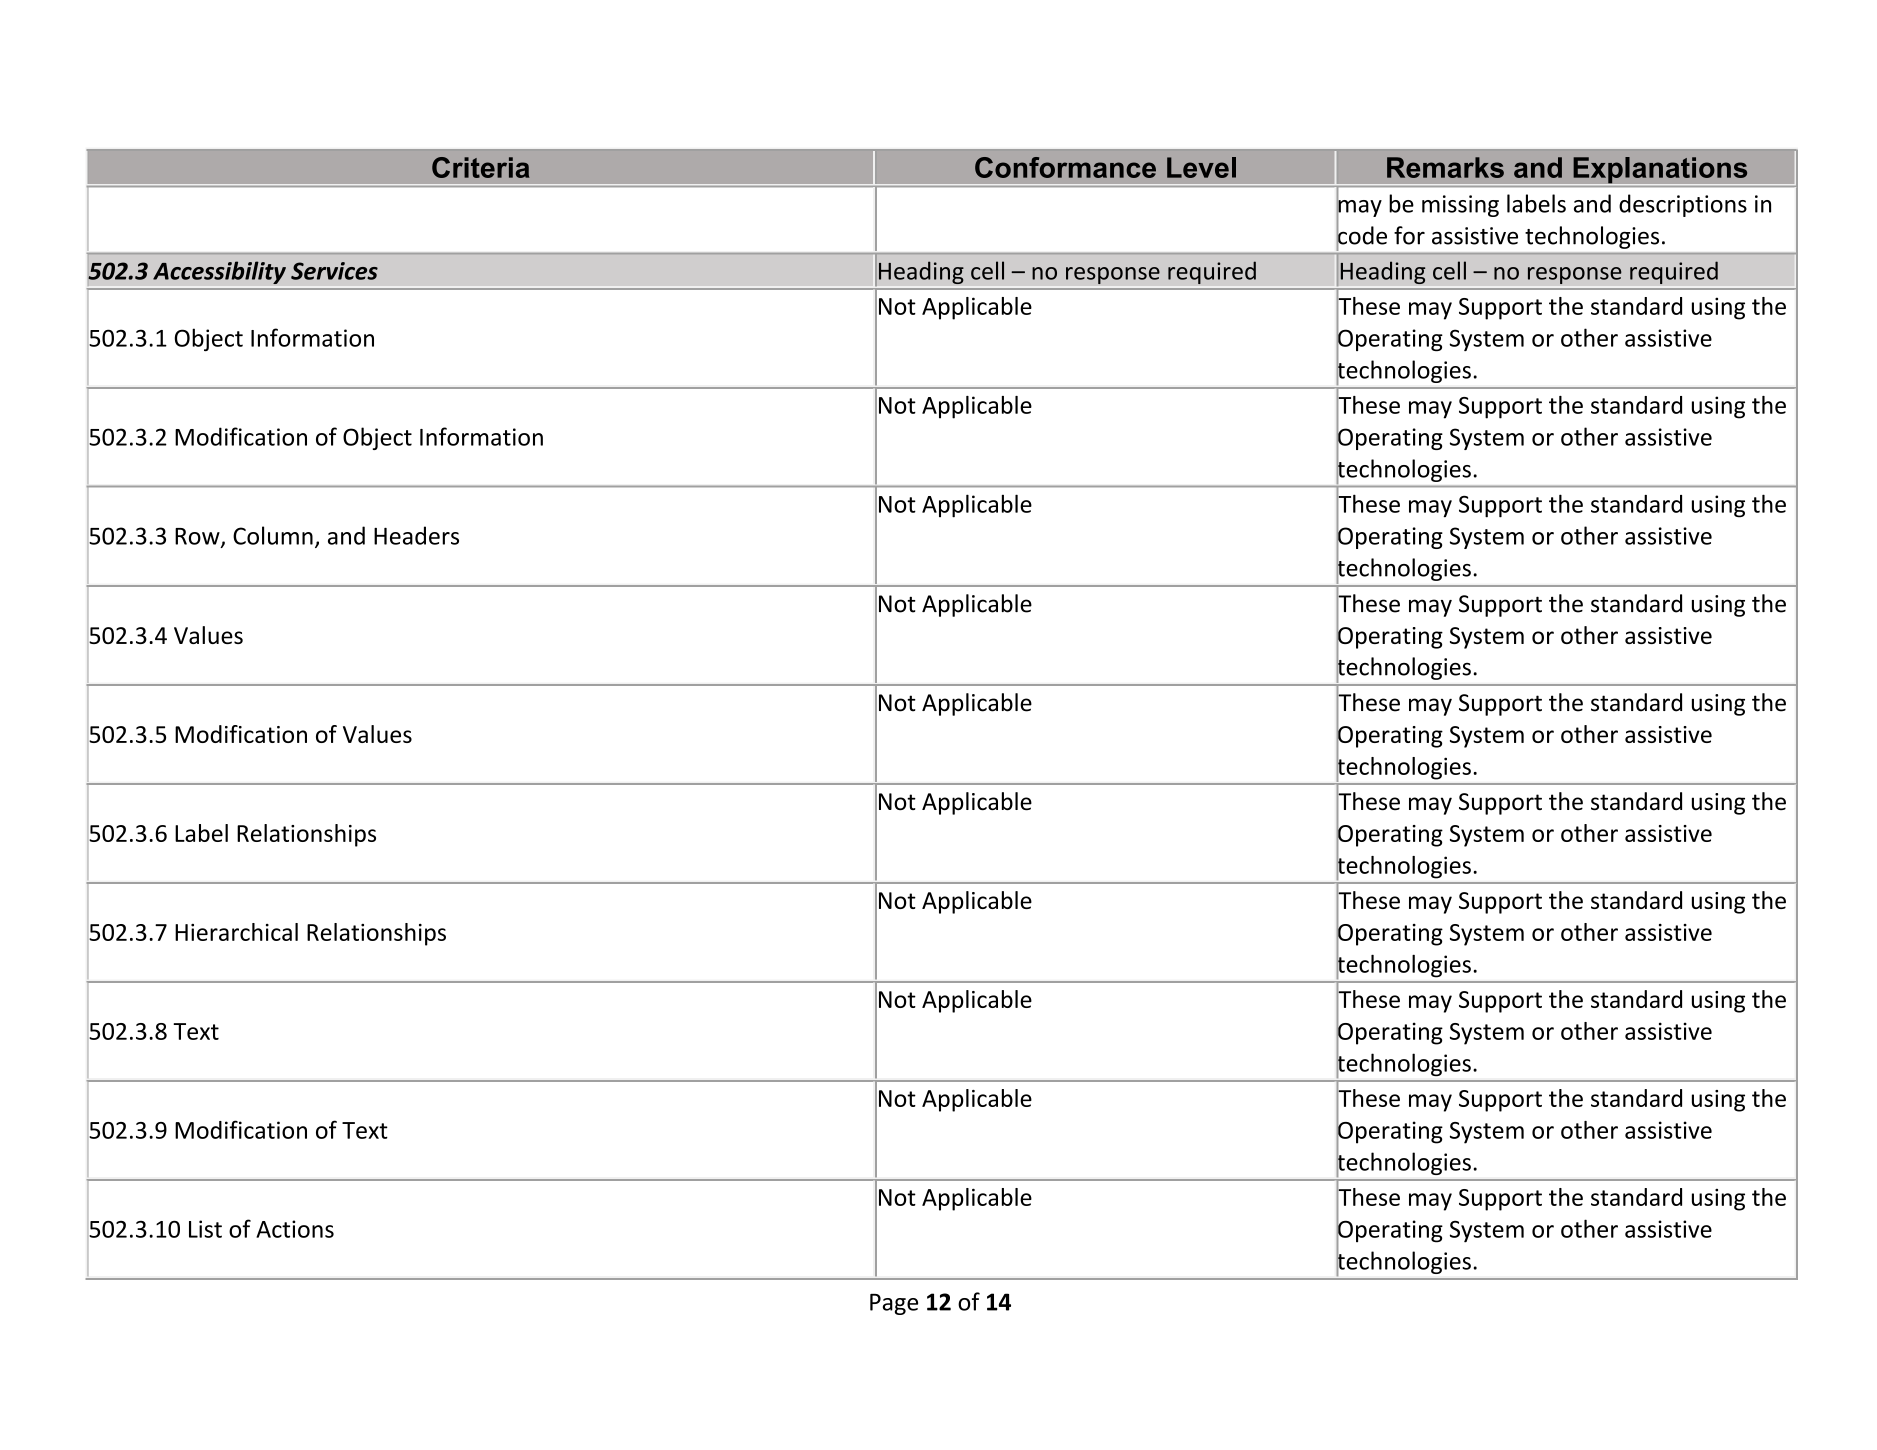 The image size is (1877, 1450). Describe the element at coordinates (894, 1304) in the screenshot. I see `Page` at that location.
